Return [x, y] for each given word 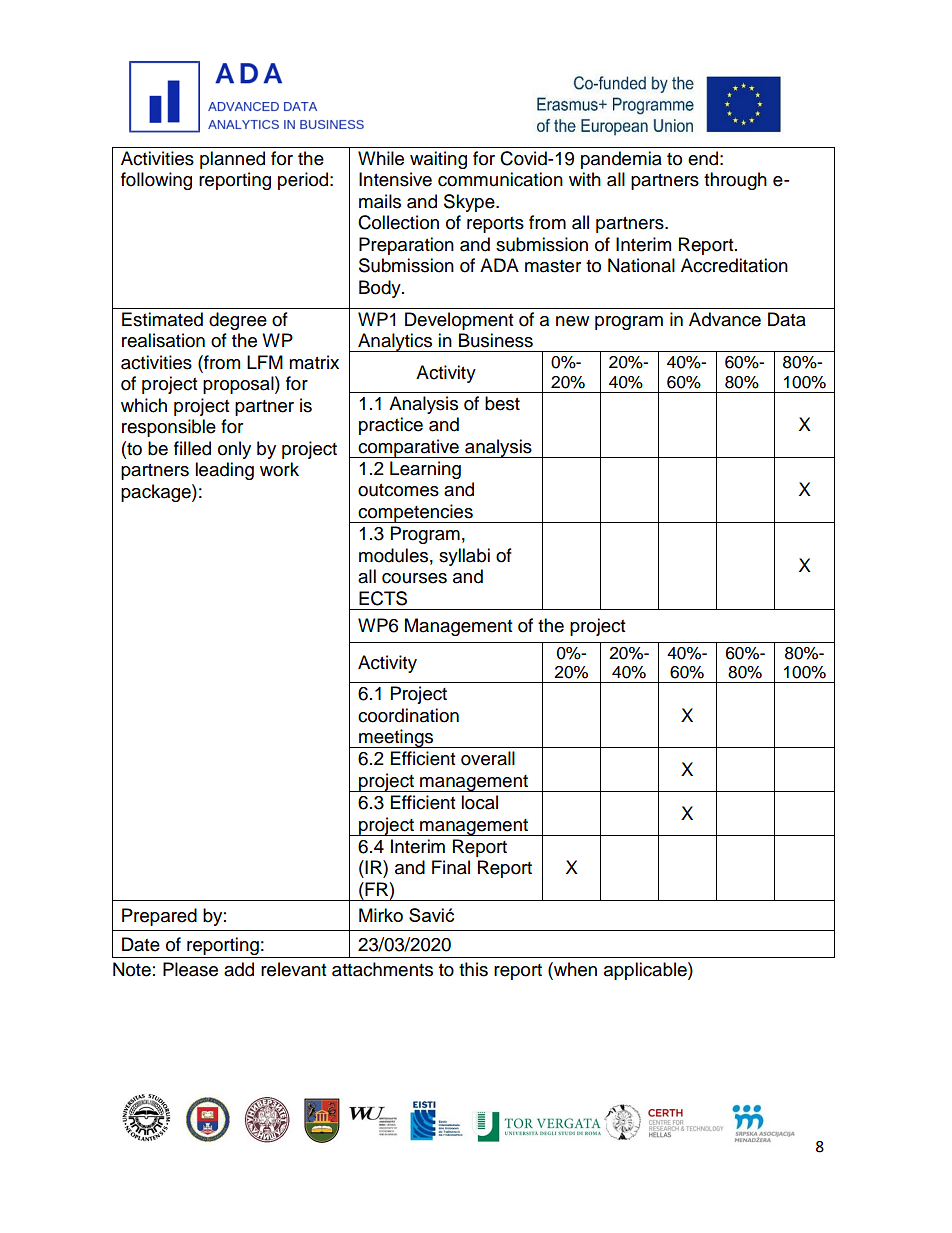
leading [224, 471]
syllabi [464, 557]
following [156, 181]
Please [190, 969]
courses [414, 578]
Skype [470, 203]
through [735, 181]
